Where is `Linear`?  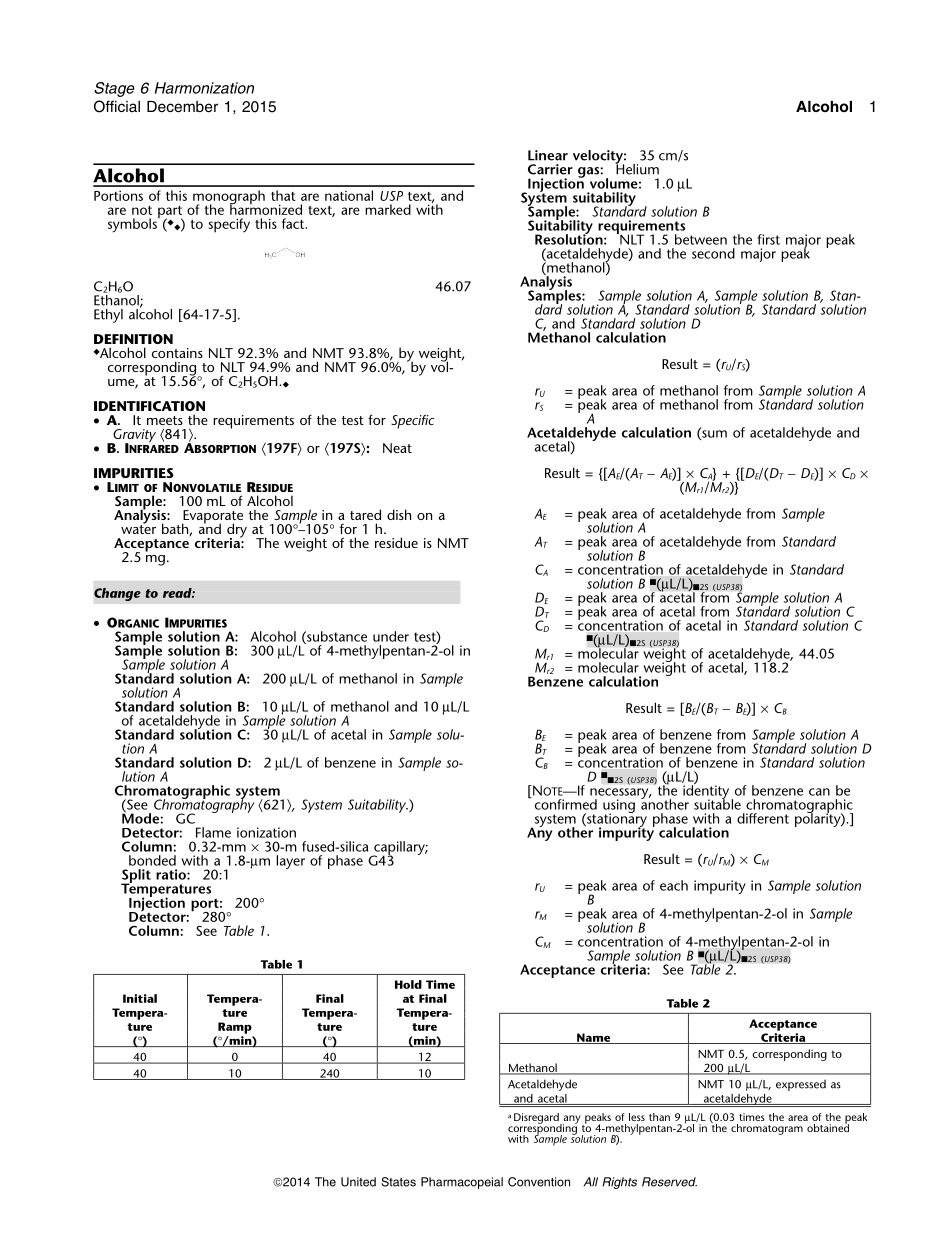
Linear is located at coordinates (548, 155).
